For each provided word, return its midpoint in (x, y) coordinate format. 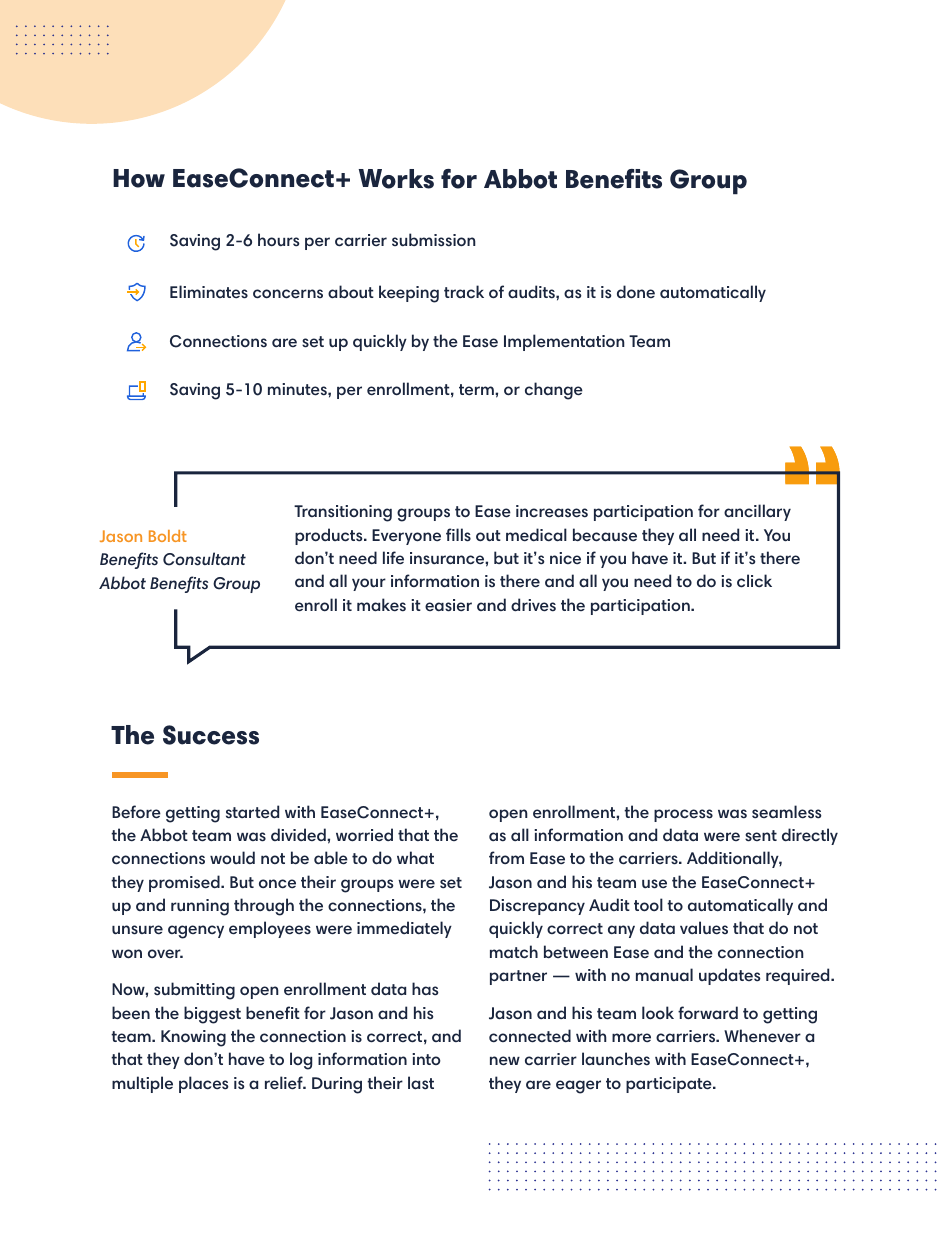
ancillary (757, 512)
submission (434, 240)
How (139, 178)
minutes (298, 389)
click (754, 581)
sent (761, 836)
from (506, 857)
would (232, 857)
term (477, 390)
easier (448, 605)
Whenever (762, 1036)
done (636, 292)
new (505, 1061)
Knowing (193, 1038)
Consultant (204, 559)
